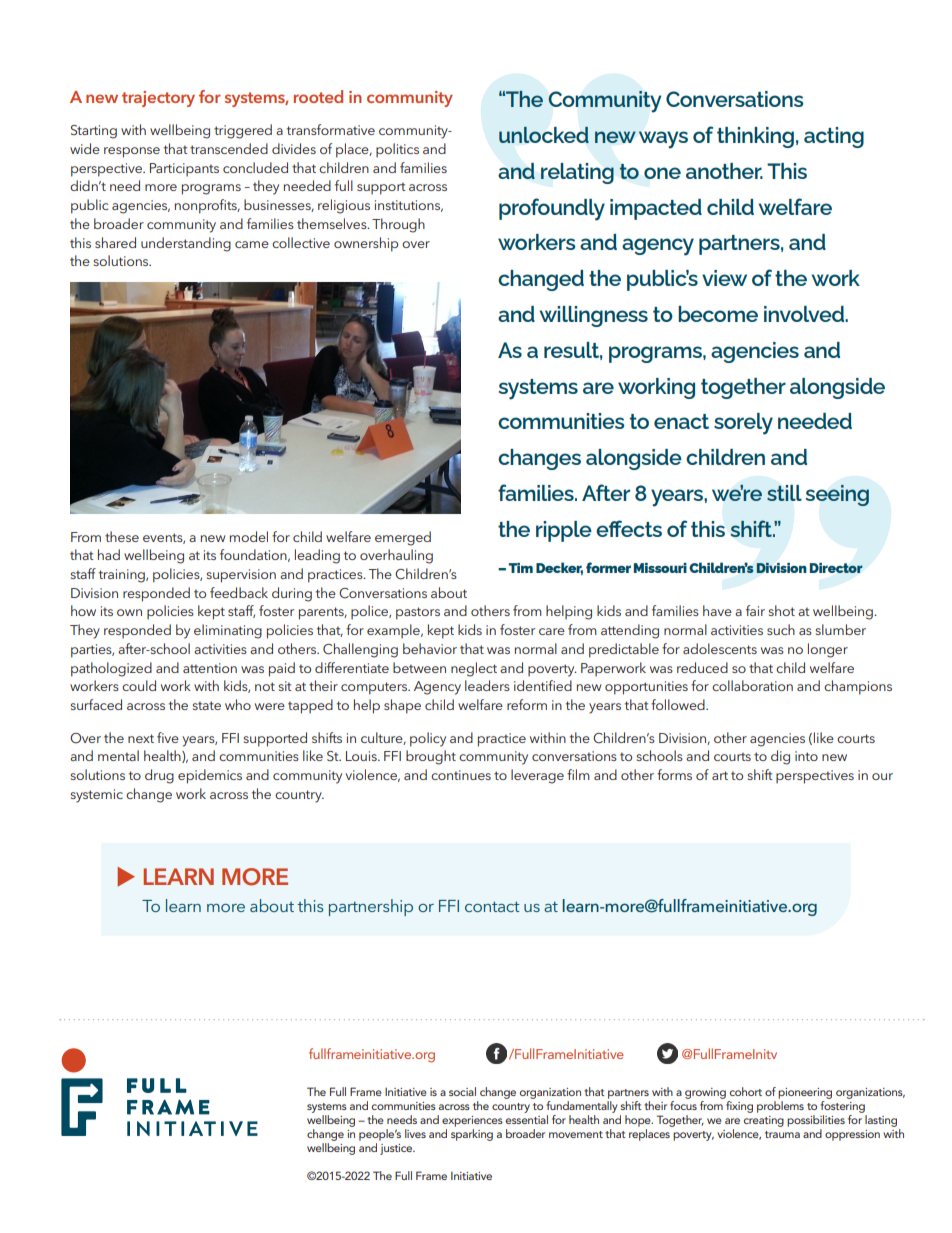 The height and width of the image is (1233, 952). What do you see at coordinates (544, 134) in the image?
I see `unlocked` at bounding box center [544, 134].
